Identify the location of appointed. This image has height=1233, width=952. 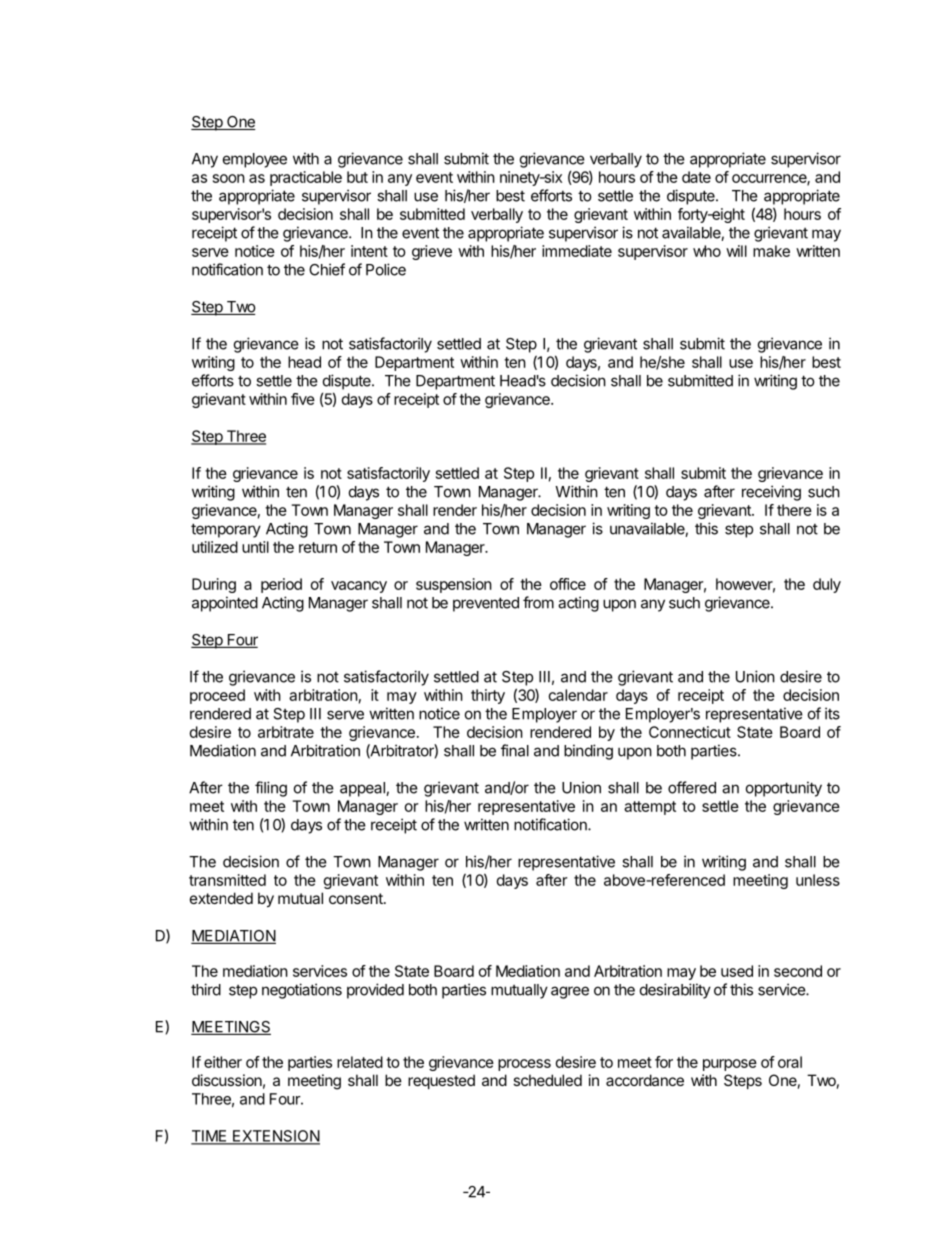
(225, 604).
